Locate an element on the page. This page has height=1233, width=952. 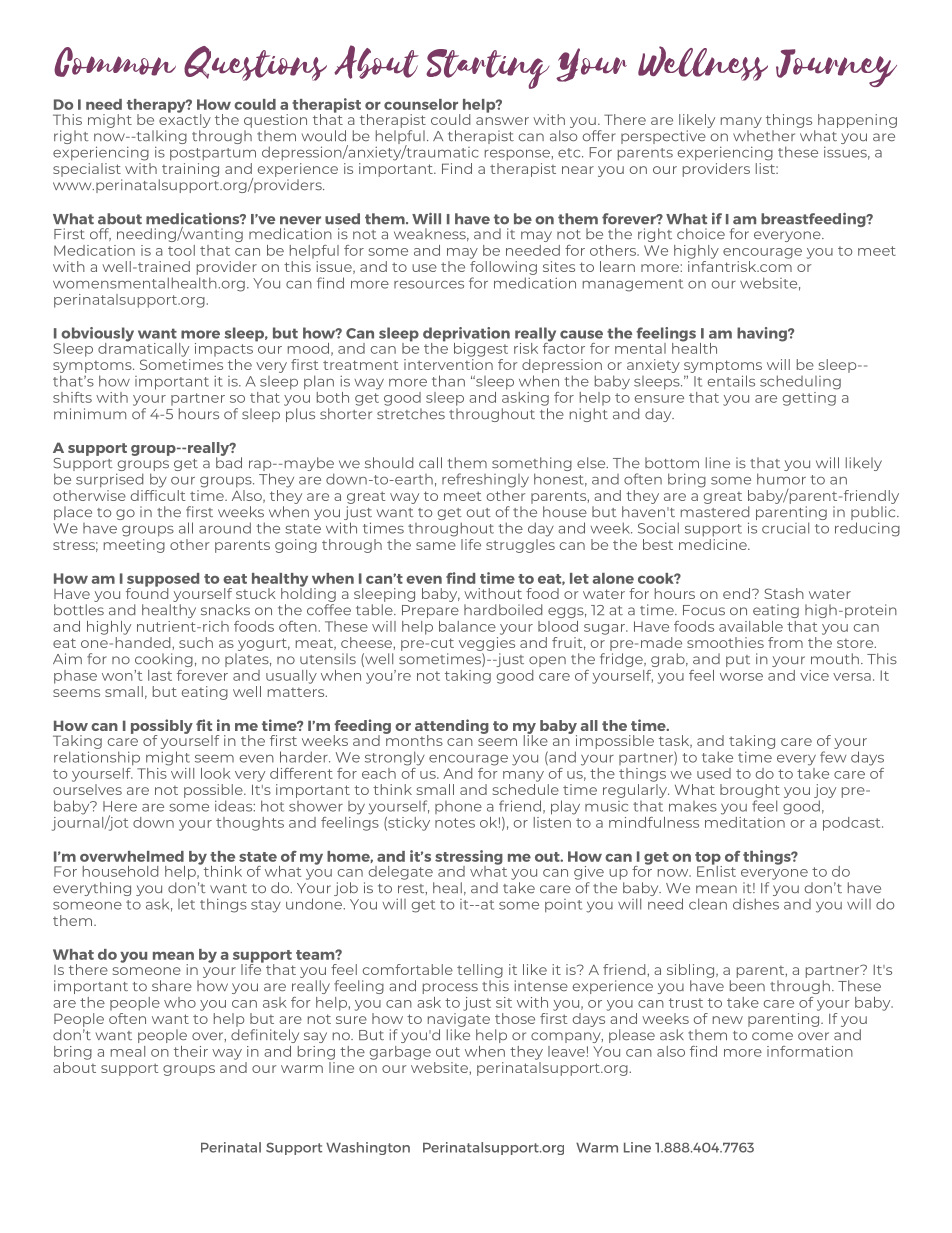
Starting is located at coordinates (487, 69).
